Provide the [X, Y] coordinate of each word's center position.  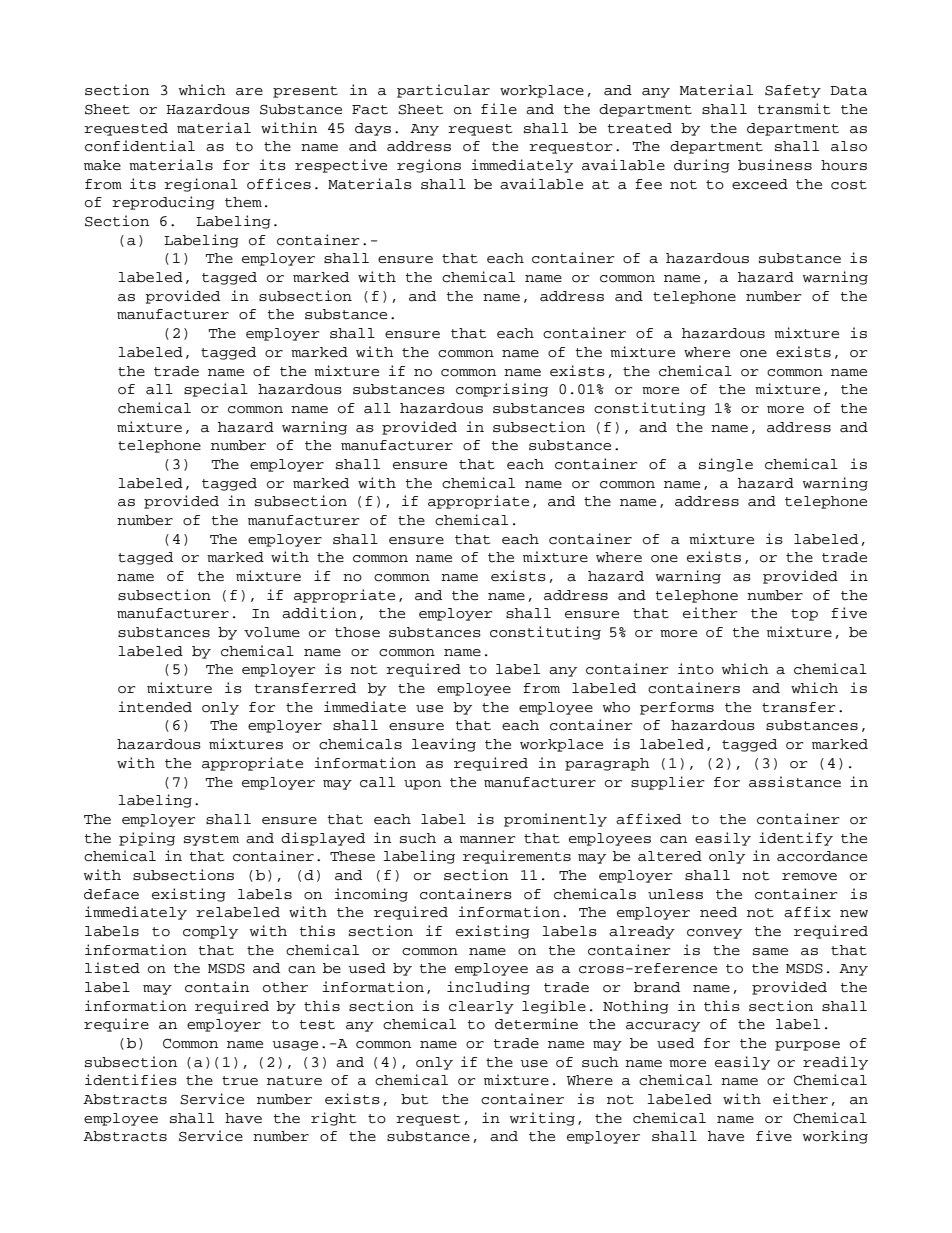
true [240, 1081]
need [718, 912]
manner [487, 840]
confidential [140, 146]
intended [155, 707]
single [726, 465]
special [216, 390]
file [499, 108]
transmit [794, 109]
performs [677, 708]
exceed [760, 184]
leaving [444, 745]
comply [210, 932]
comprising [502, 390]
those [357, 632]
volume [272, 632]
